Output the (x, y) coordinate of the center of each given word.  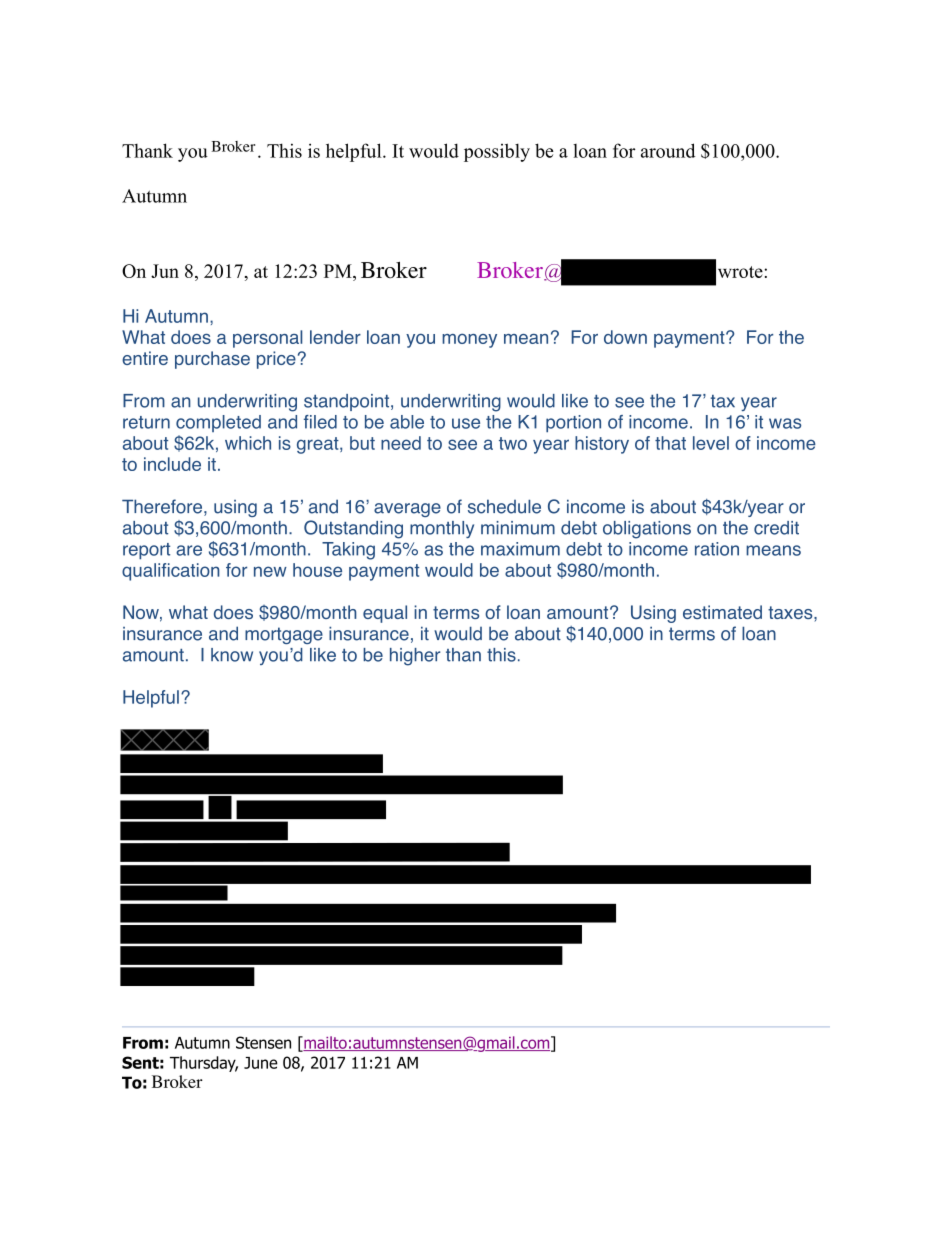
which (248, 443)
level (711, 443)
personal (267, 339)
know (232, 655)
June (261, 1063)
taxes (791, 612)
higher (415, 657)
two (513, 443)
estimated (722, 612)
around (668, 150)
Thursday (204, 1064)
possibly (497, 152)
